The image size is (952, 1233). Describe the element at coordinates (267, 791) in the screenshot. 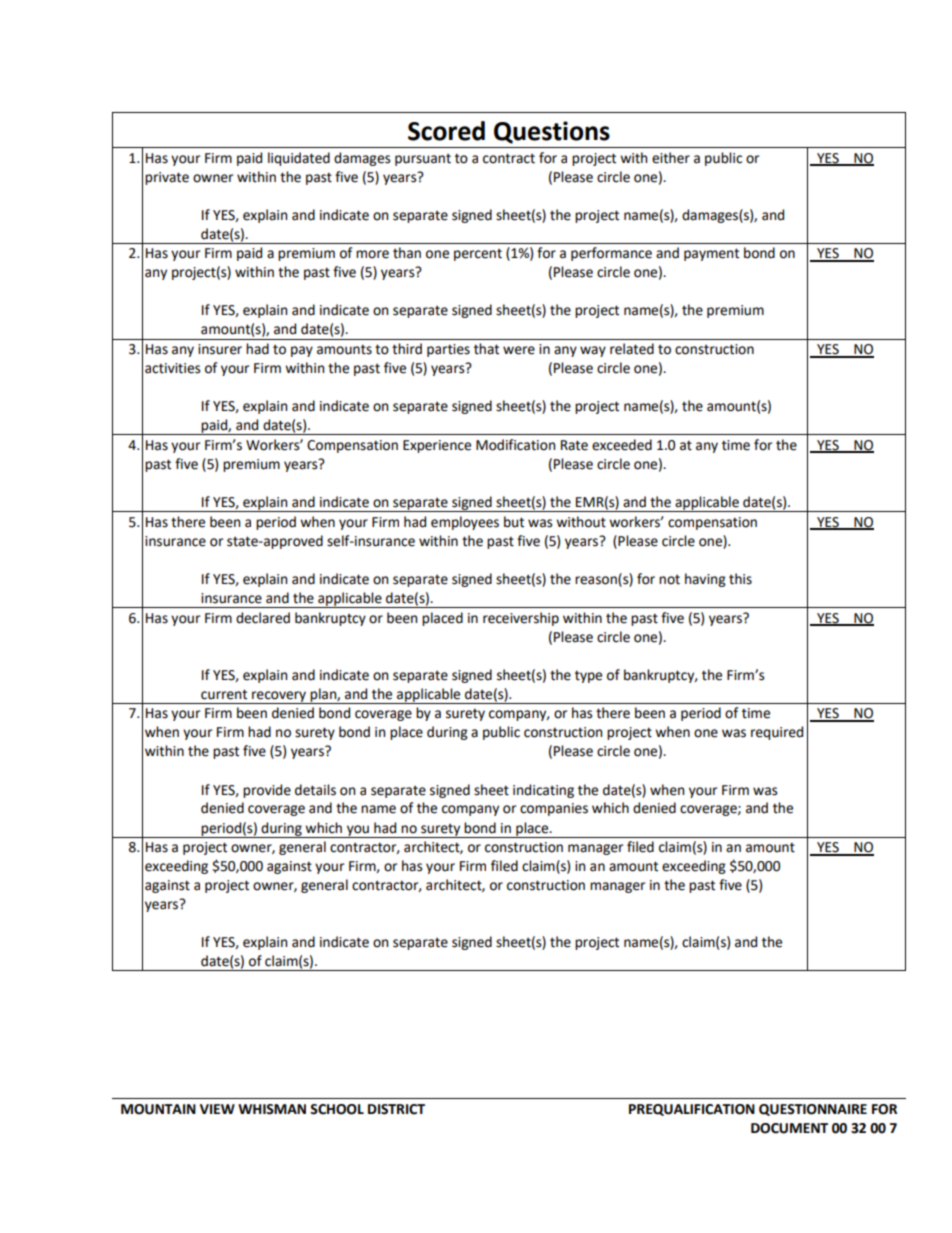

I see `provide` at that location.
